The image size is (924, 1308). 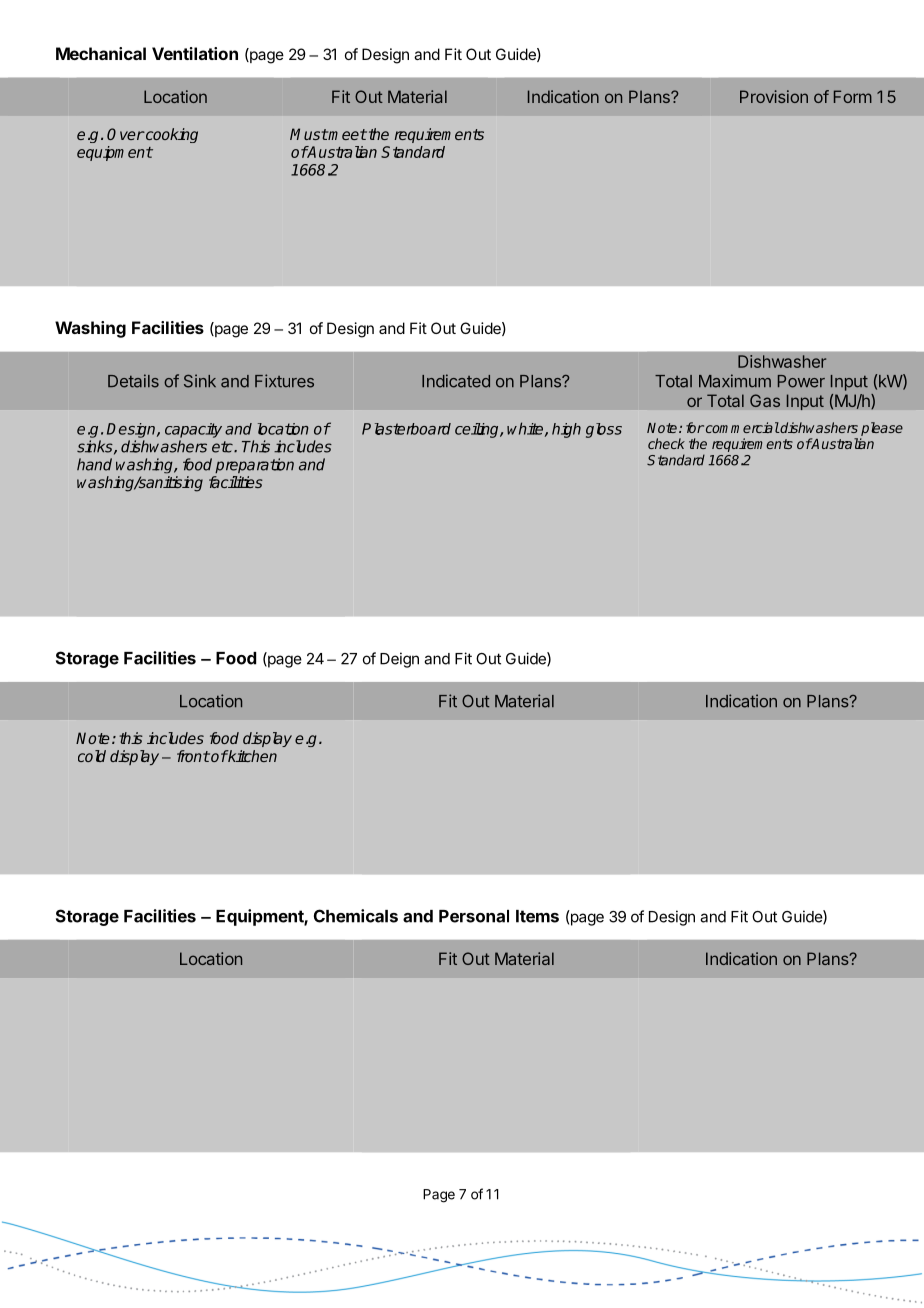 I want to click on Ventilation, so click(x=195, y=53).
